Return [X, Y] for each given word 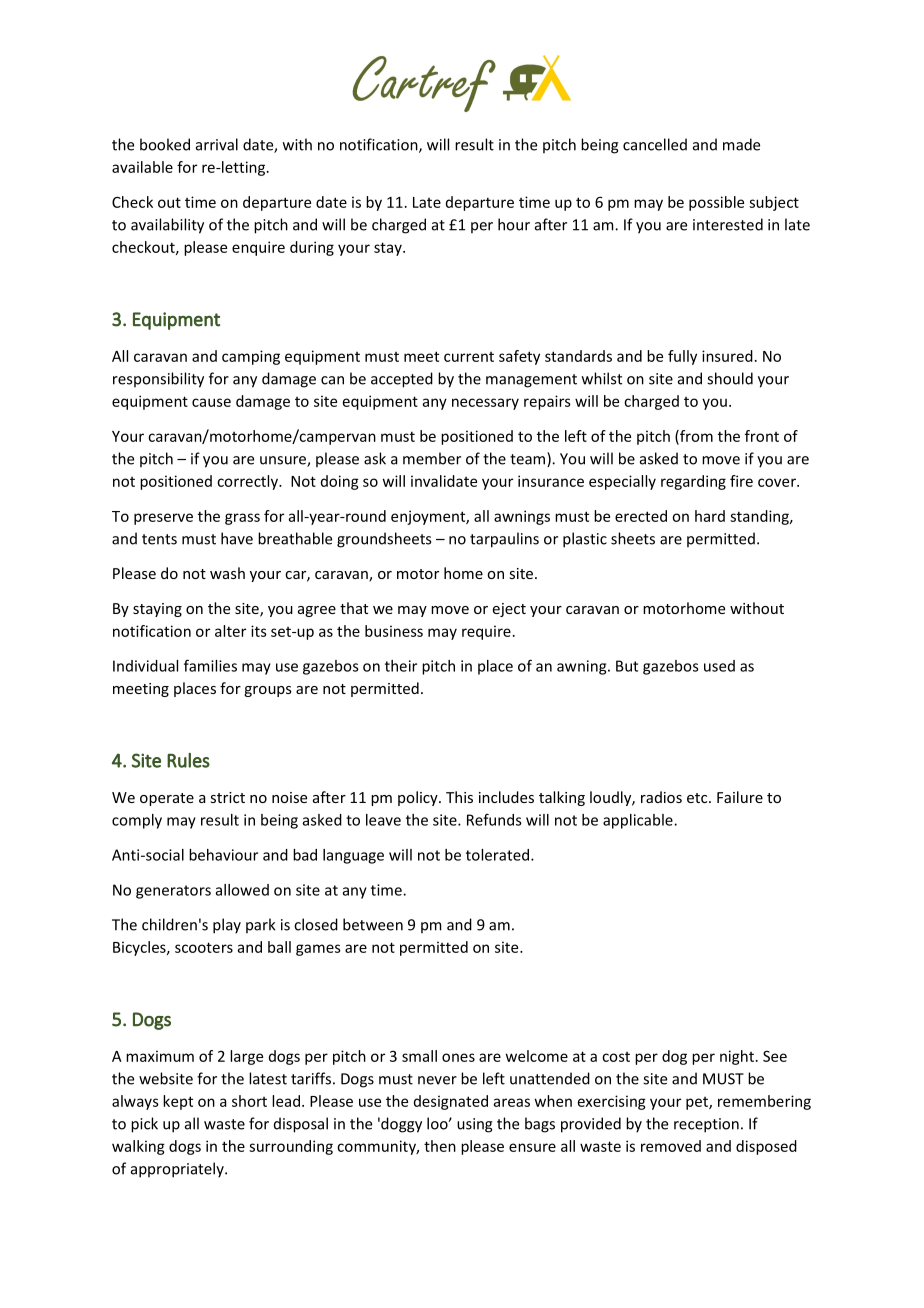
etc [698, 798]
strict [227, 797]
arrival [217, 144]
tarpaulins [504, 540]
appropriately [178, 1170]
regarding [693, 482]
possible [716, 203]
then [440, 1146]
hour [514, 224]
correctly [248, 482]
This [459, 797]
